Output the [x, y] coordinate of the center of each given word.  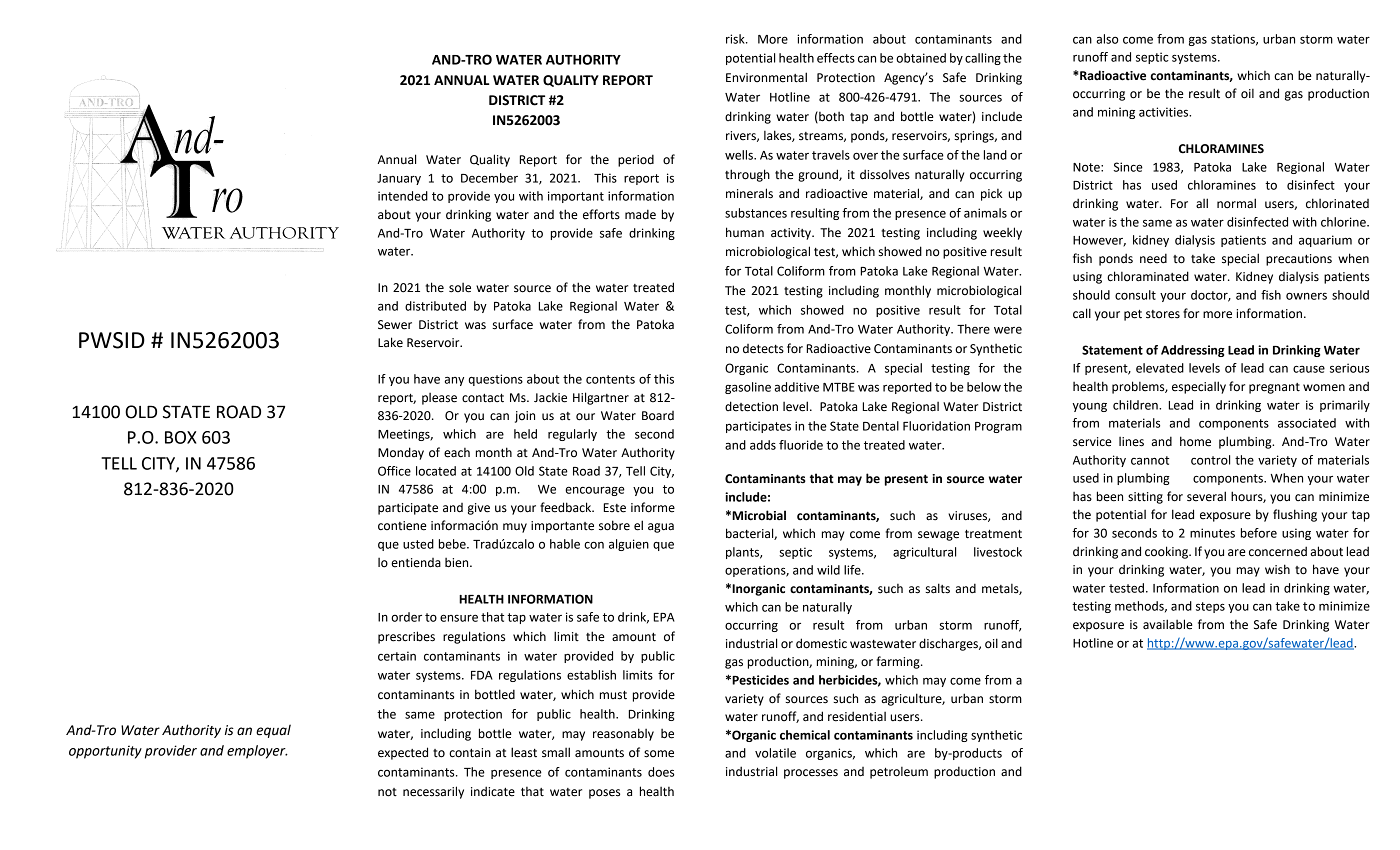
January [399, 179]
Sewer [395, 325]
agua [661, 528]
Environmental [766, 77]
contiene [402, 526]
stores [1163, 314]
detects [763, 349]
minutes [1212, 533]
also [1107, 39]
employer [257, 752]
